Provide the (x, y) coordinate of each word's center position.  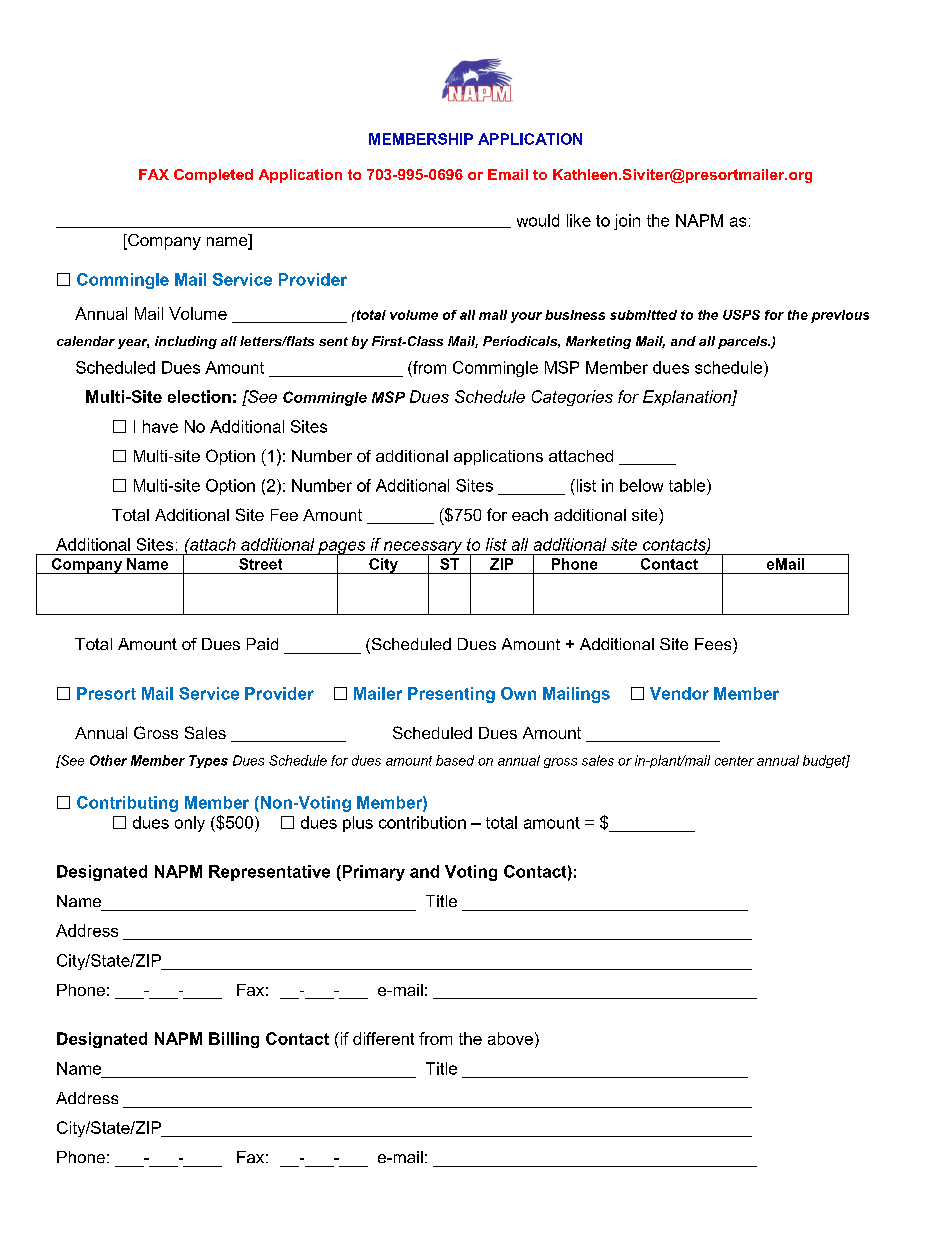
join (627, 222)
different (383, 1038)
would (538, 220)
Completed (213, 176)
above (510, 1038)
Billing (234, 1040)
